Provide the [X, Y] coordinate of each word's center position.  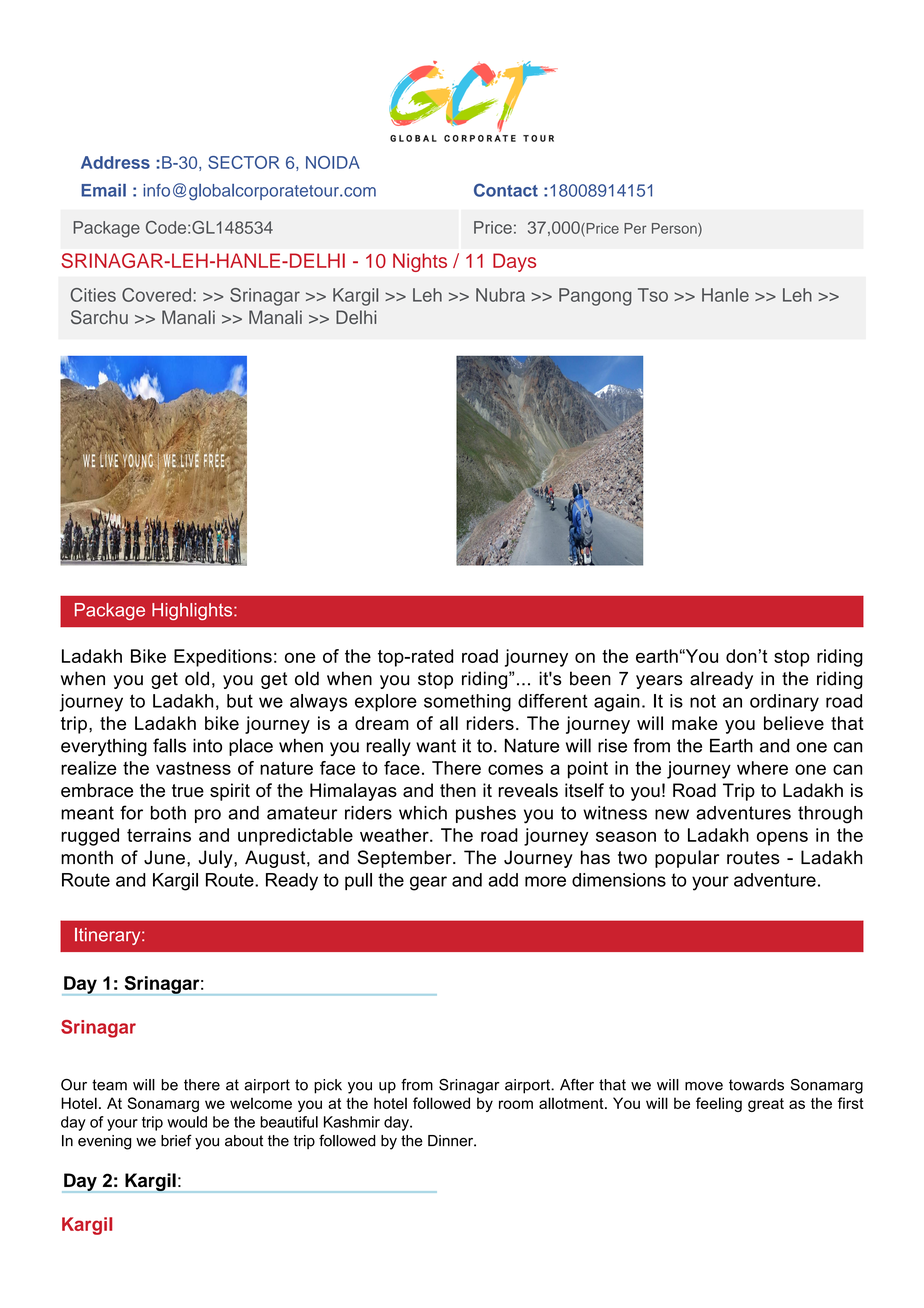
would [187, 1122]
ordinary [784, 703]
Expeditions [223, 658]
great [766, 1105]
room [516, 1104]
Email [103, 190]
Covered [156, 295]
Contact [506, 190]
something [467, 703]
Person [675, 229]
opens [782, 838]
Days [514, 262]
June [164, 857]
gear [428, 883]
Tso [653, 295]
